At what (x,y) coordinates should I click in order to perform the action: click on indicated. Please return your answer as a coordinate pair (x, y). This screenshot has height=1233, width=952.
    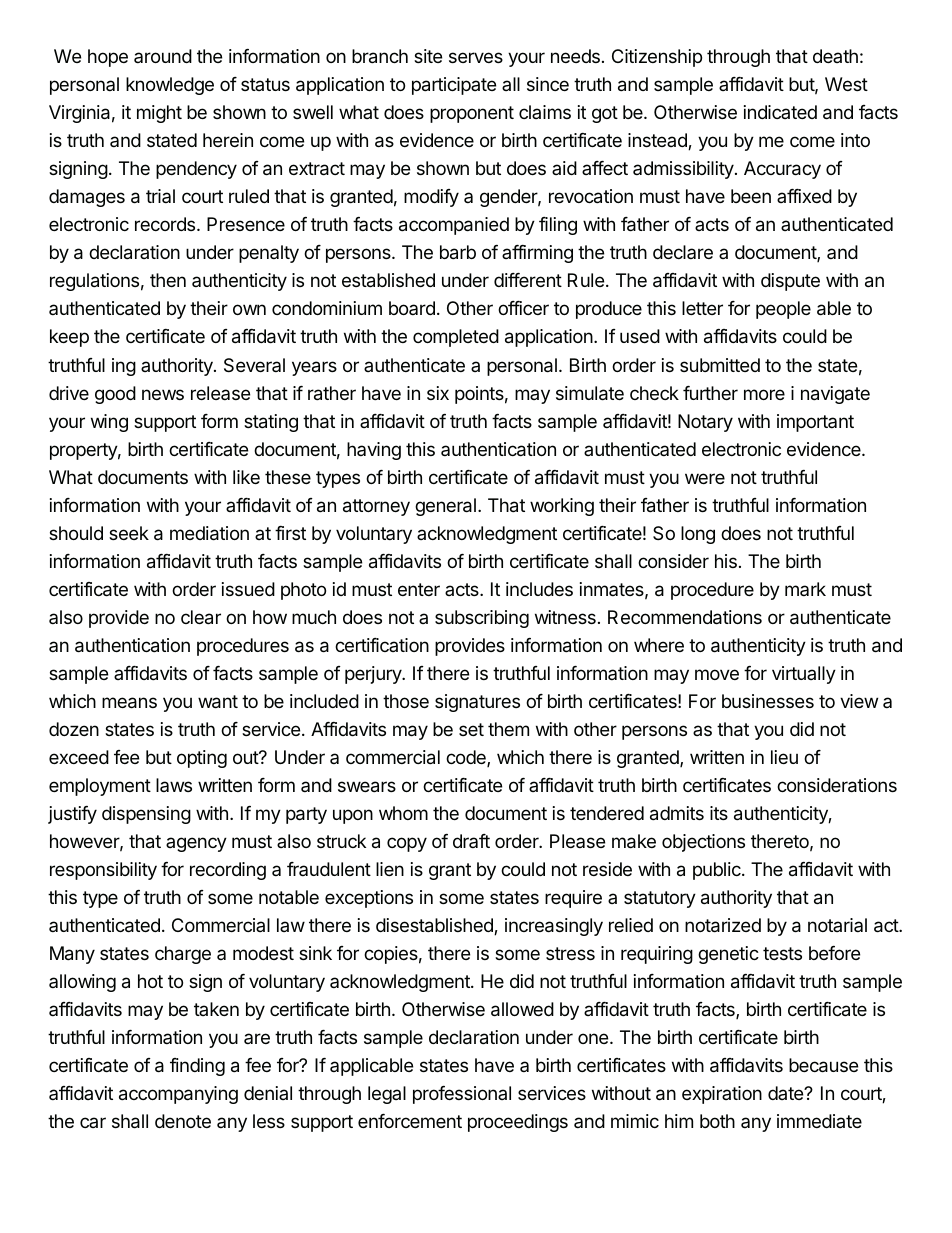
    Looking at the image, I should click on (780, 112).
